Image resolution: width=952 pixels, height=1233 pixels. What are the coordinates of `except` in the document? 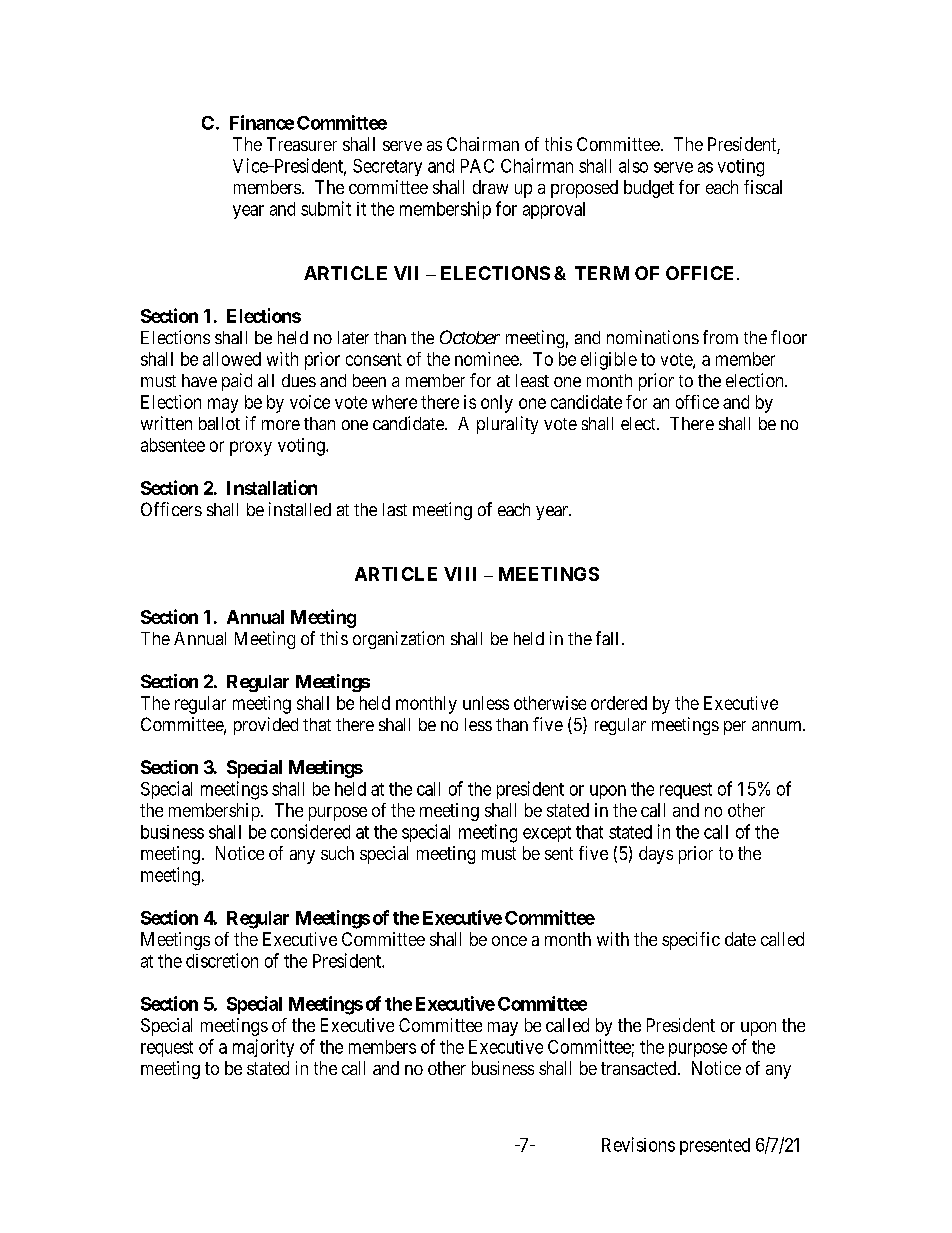 It's located at (547, 834).
